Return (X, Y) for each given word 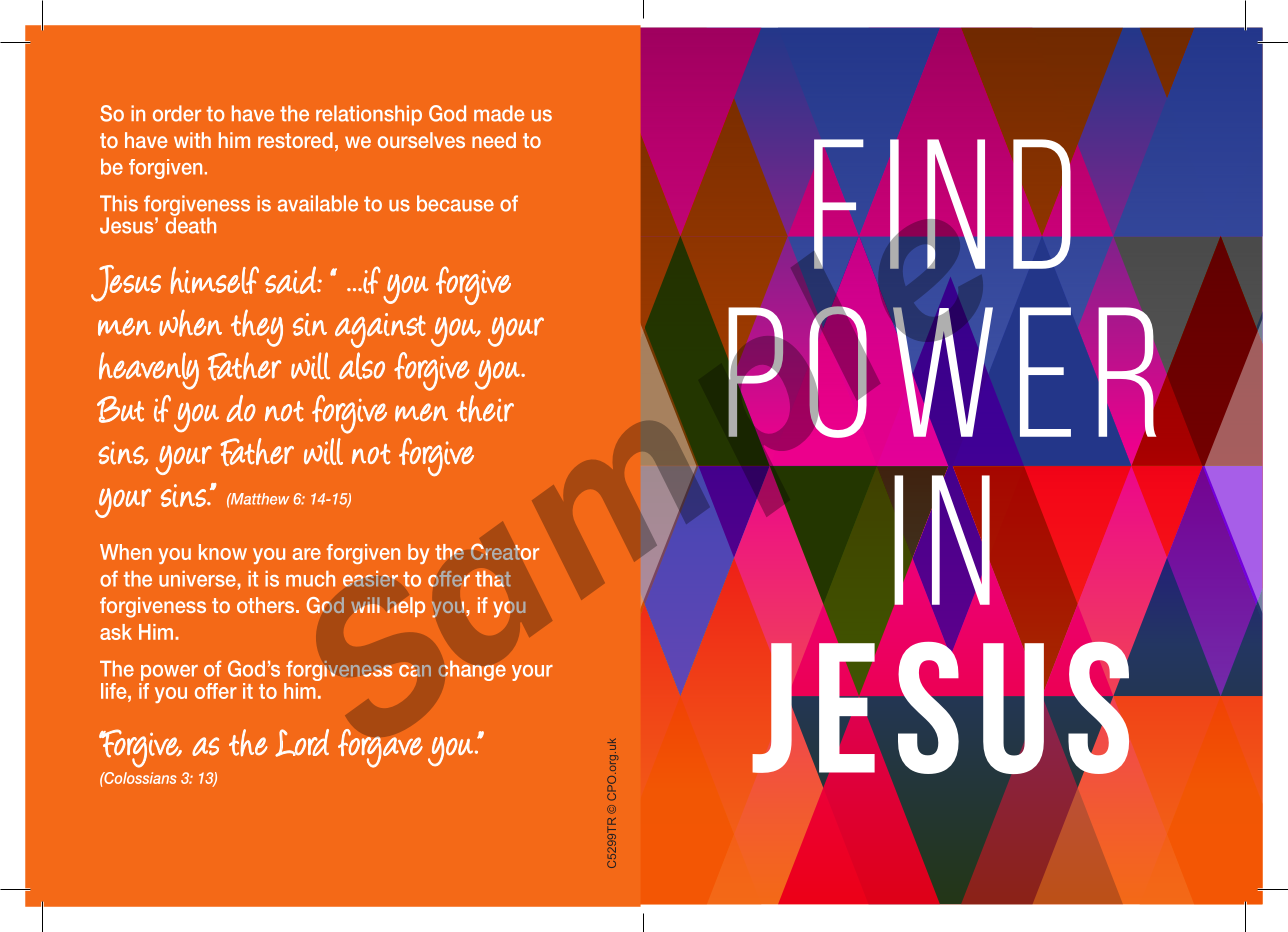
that (493, 578)
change (472, 671)
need (494, 140)
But (120, 409)
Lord (302, 743)
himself (214, 280)
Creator (505, 551)
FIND (942, 204)
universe (198, 579)
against (380, 330)
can (415, 670)
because (455, 203)
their (485, 408)
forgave (380, 748)
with (192, 140)
